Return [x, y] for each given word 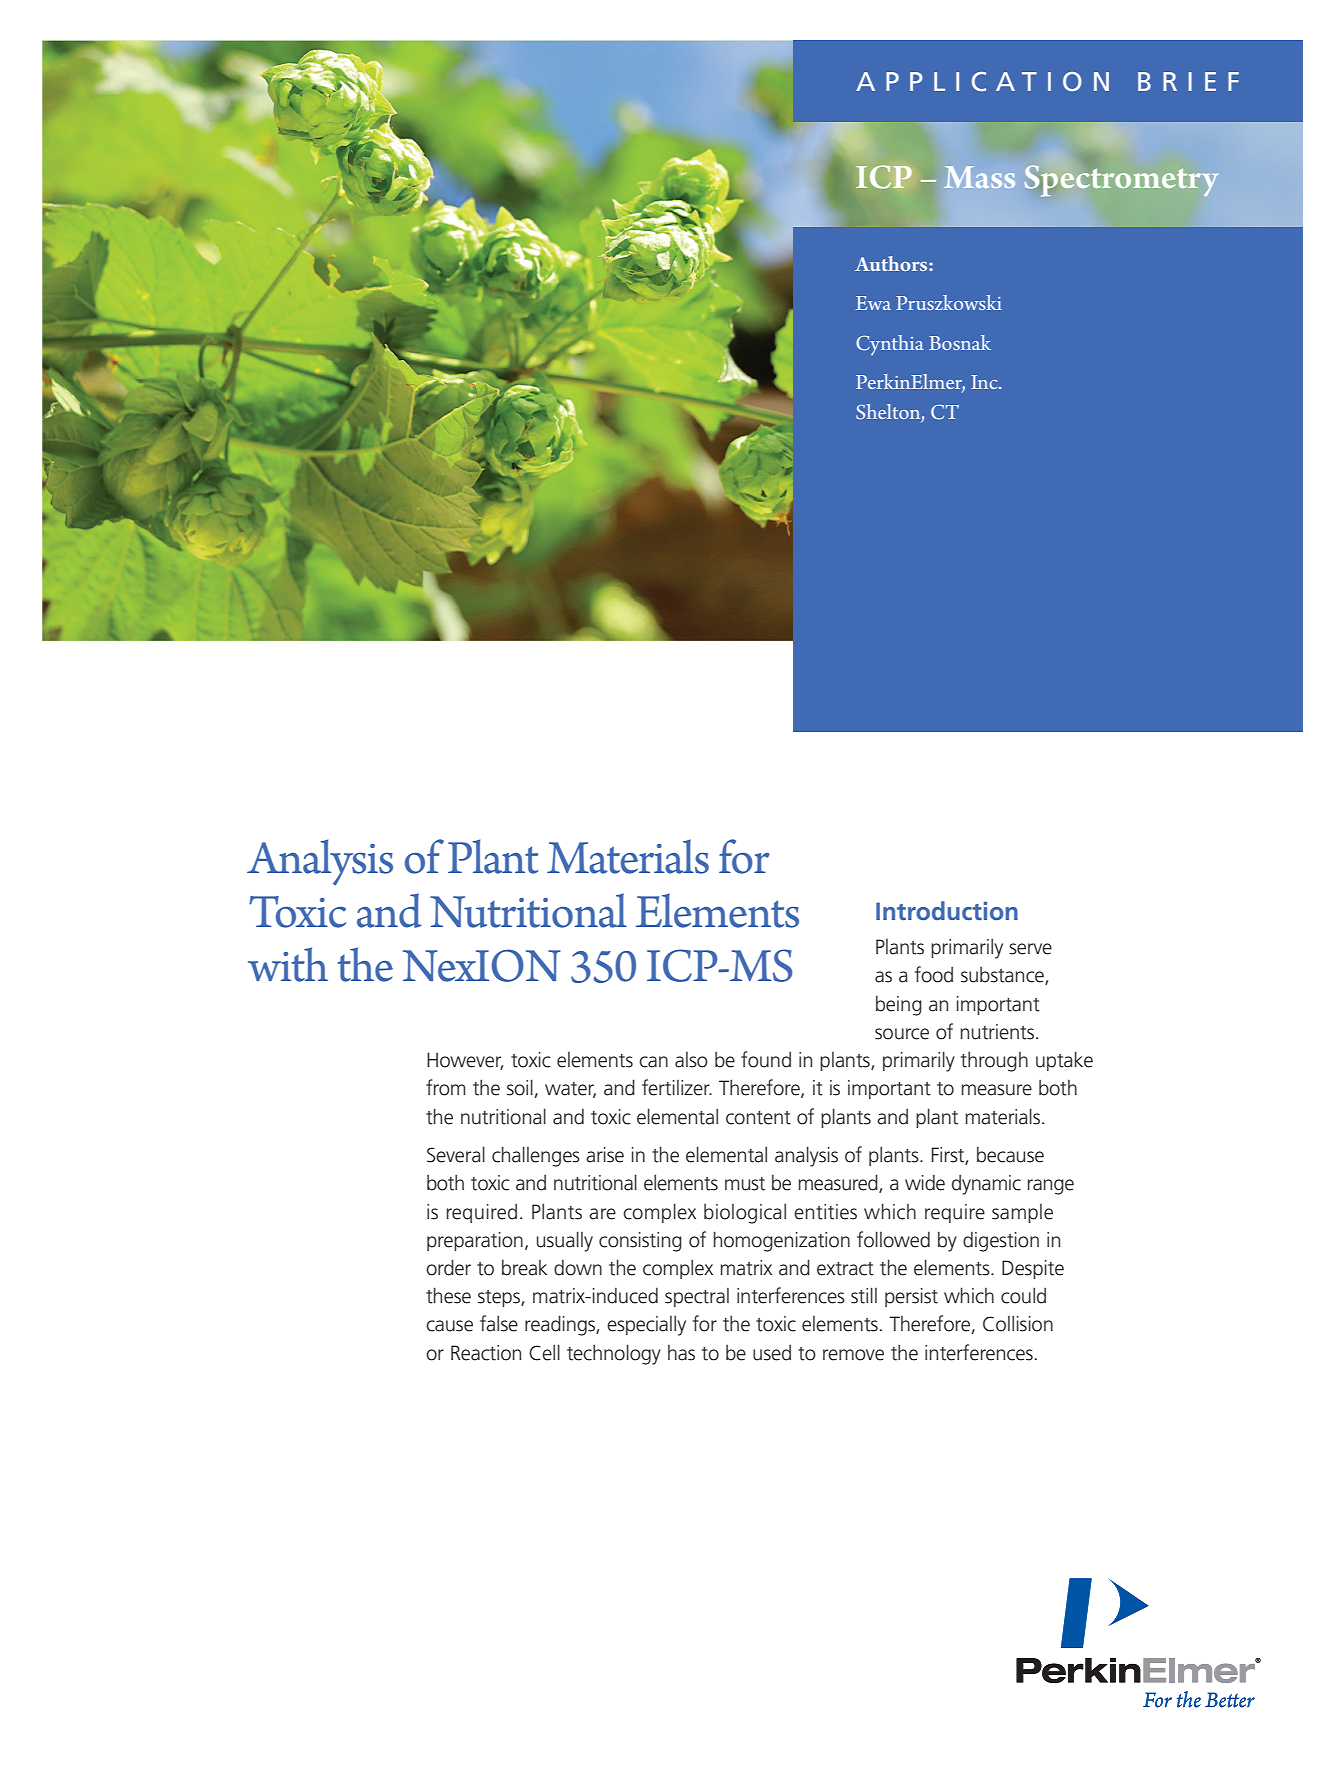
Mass [979, 177]
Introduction [947, 910]
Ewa [873, 303]
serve [1030, 949]
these [448, 1295]
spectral [697, 1297]
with [288, 964]
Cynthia [890, 345]
